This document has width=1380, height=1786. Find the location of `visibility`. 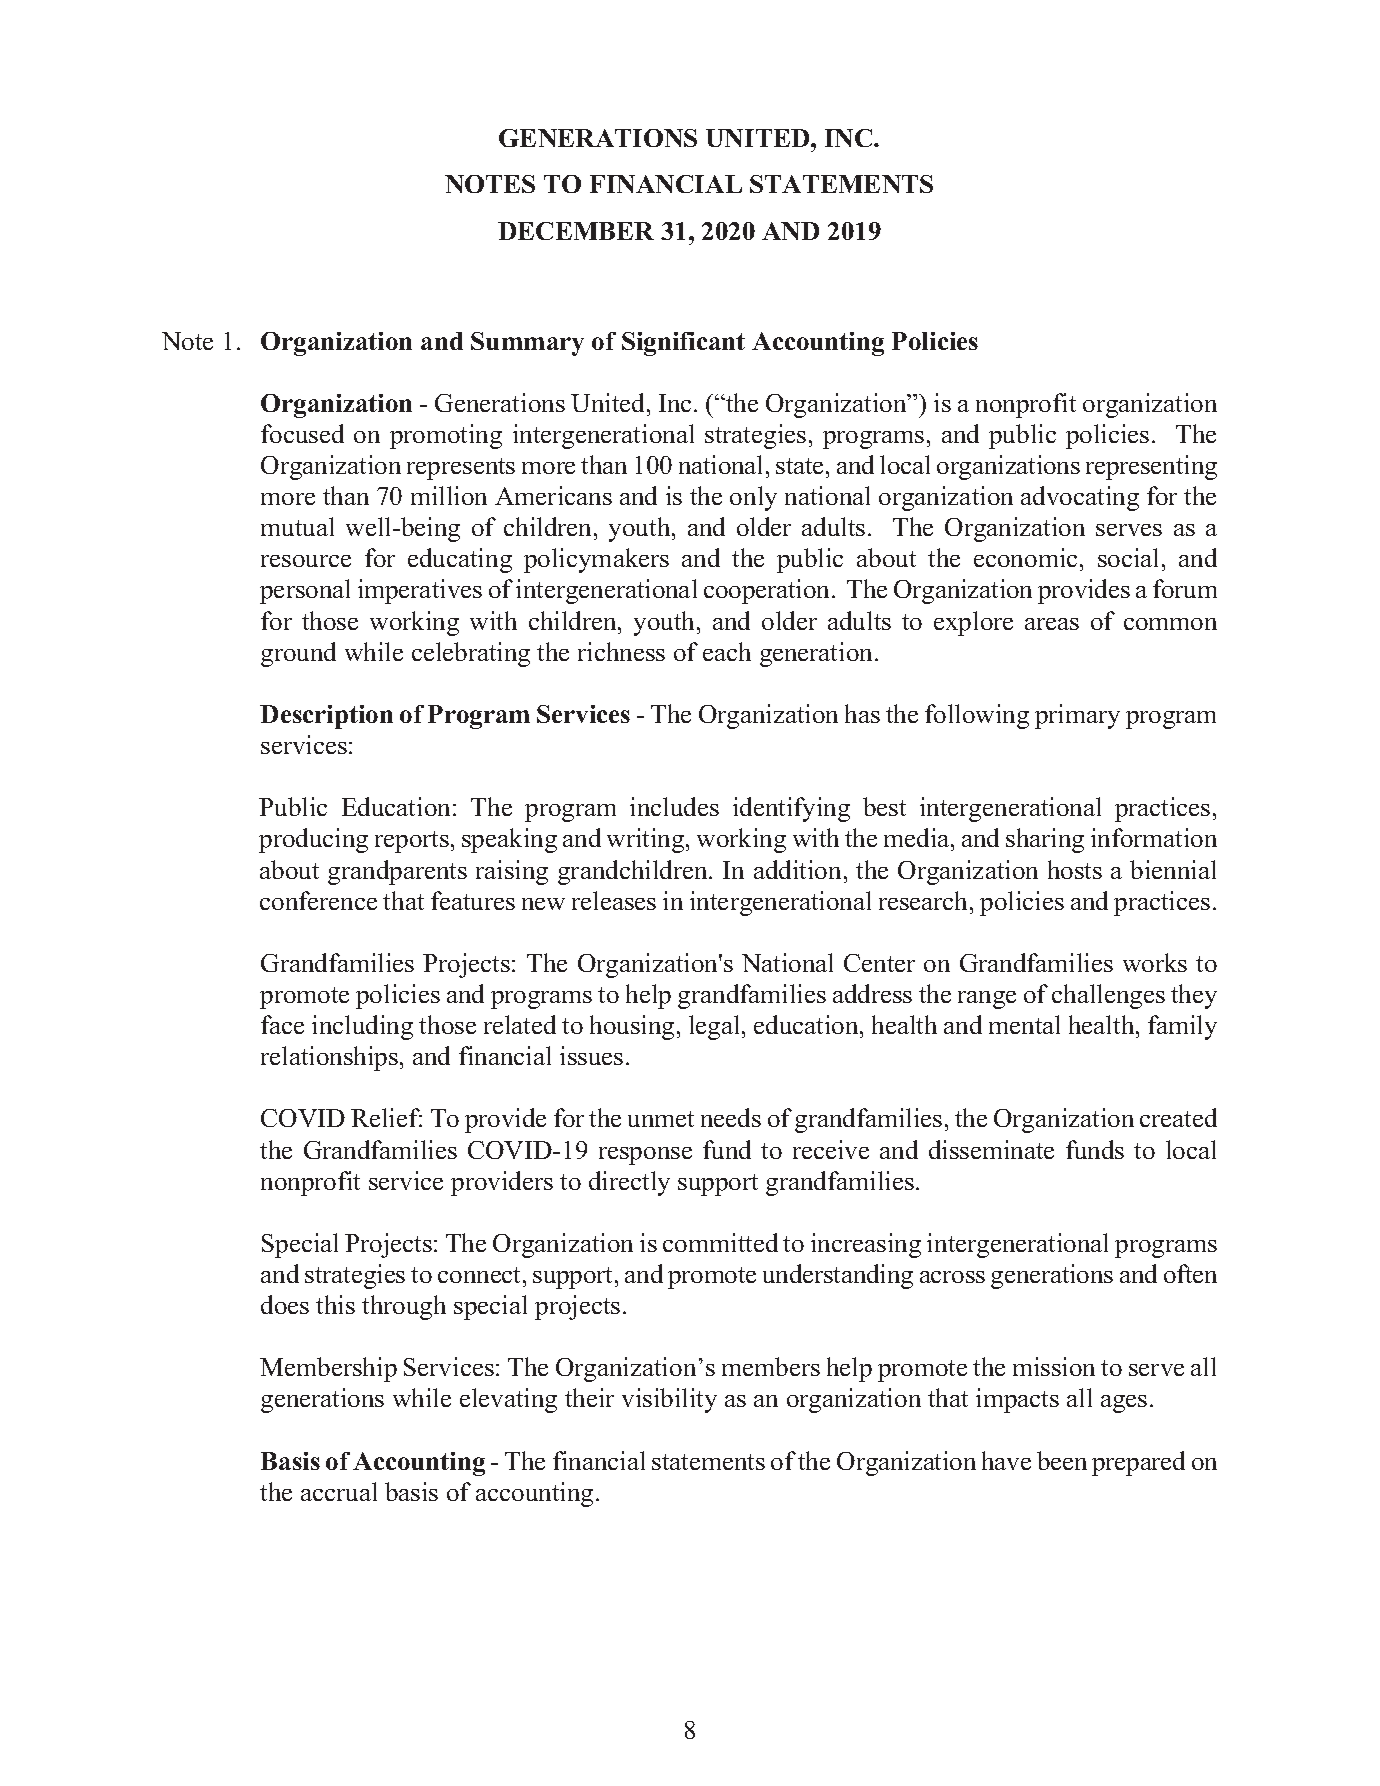

visibility is located at coordinates (669, 1400).
